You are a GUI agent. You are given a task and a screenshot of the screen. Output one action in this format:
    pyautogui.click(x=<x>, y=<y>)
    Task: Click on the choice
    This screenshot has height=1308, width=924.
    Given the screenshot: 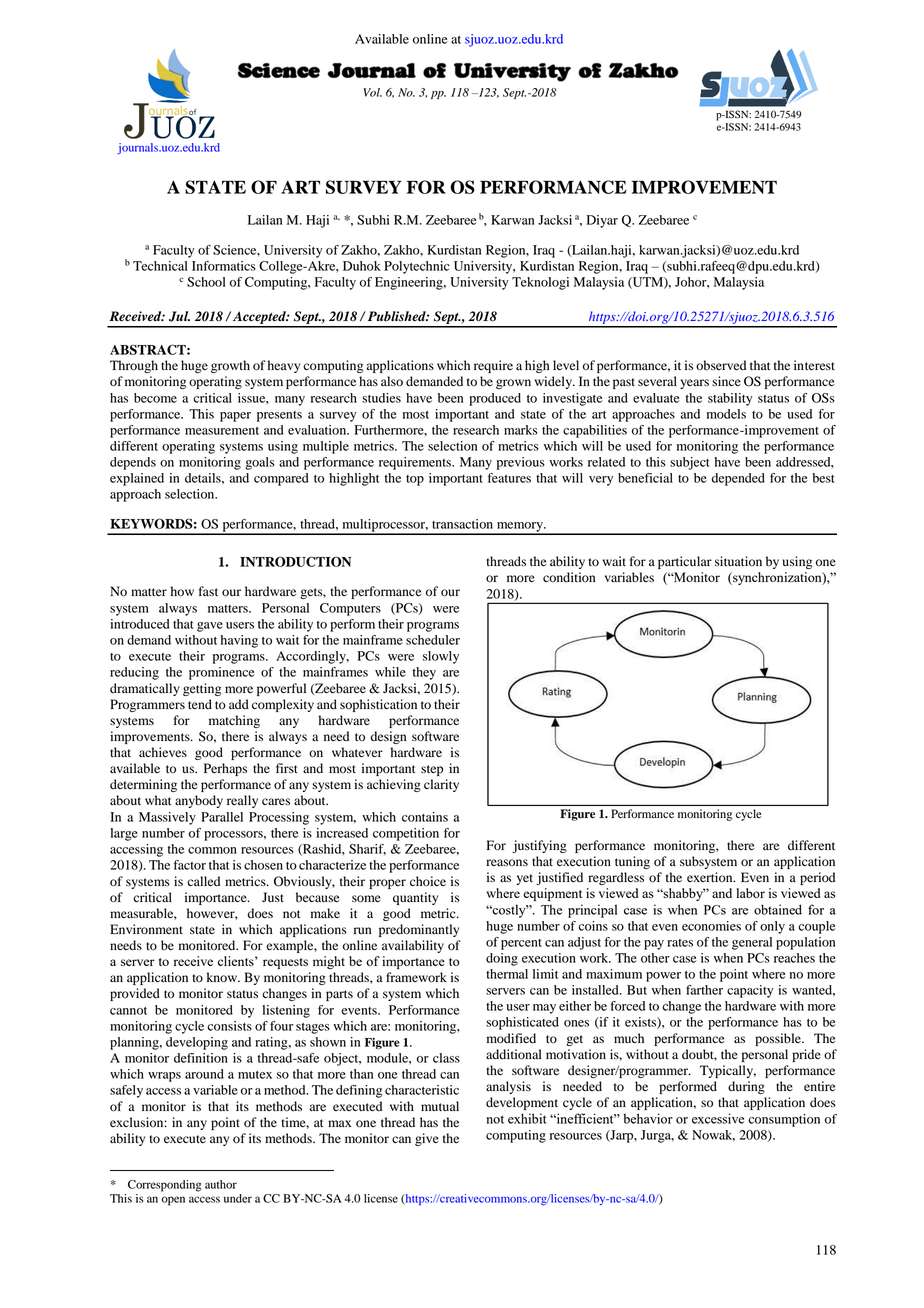 What is the action you would take?
    pyautogui.click(x=428, y=881)
